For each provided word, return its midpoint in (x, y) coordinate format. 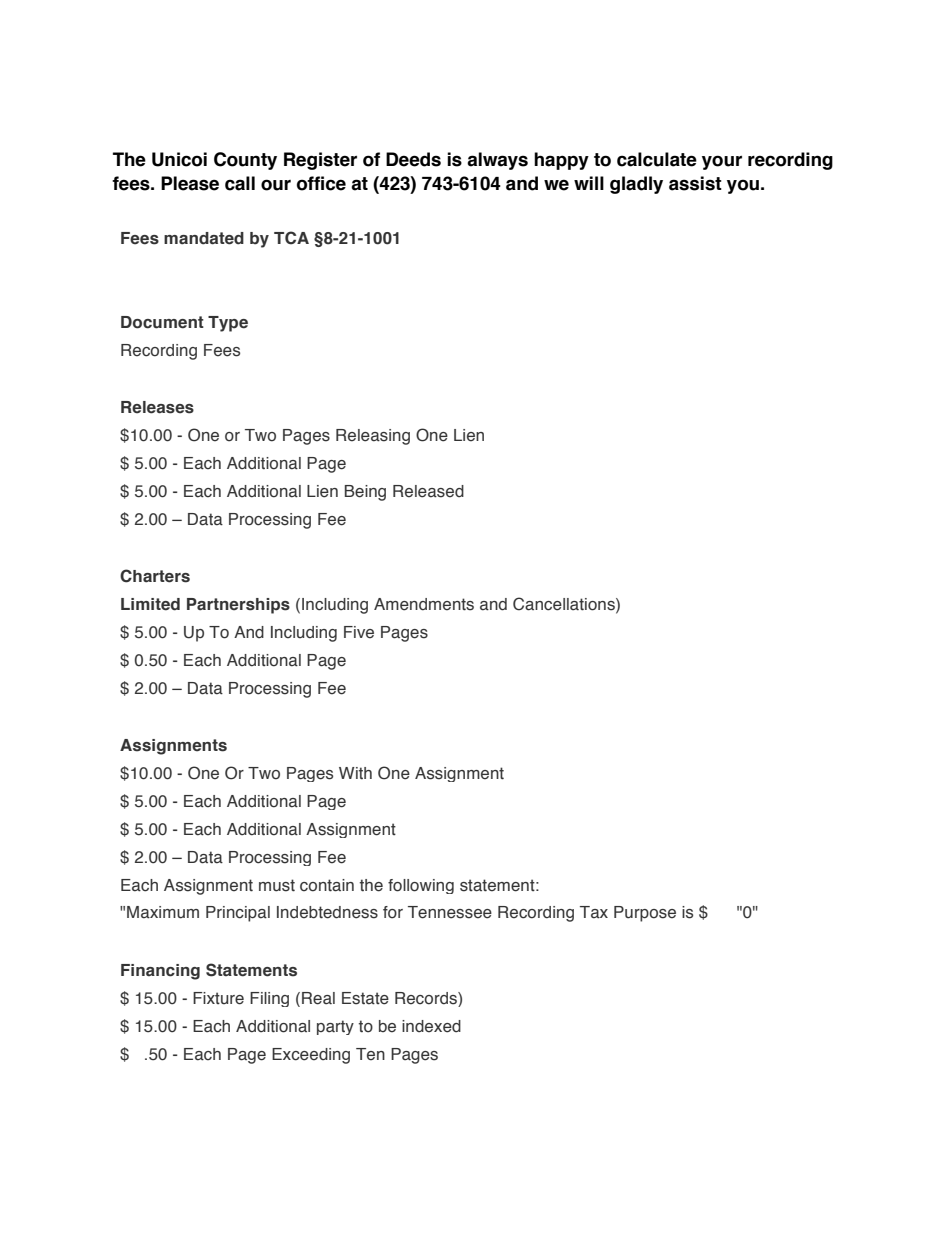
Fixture (218, 998)
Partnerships (238, 606)
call (240, 183)
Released (428, 491)
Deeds (413, 159)
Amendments (424, 604)
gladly (636, 185)
